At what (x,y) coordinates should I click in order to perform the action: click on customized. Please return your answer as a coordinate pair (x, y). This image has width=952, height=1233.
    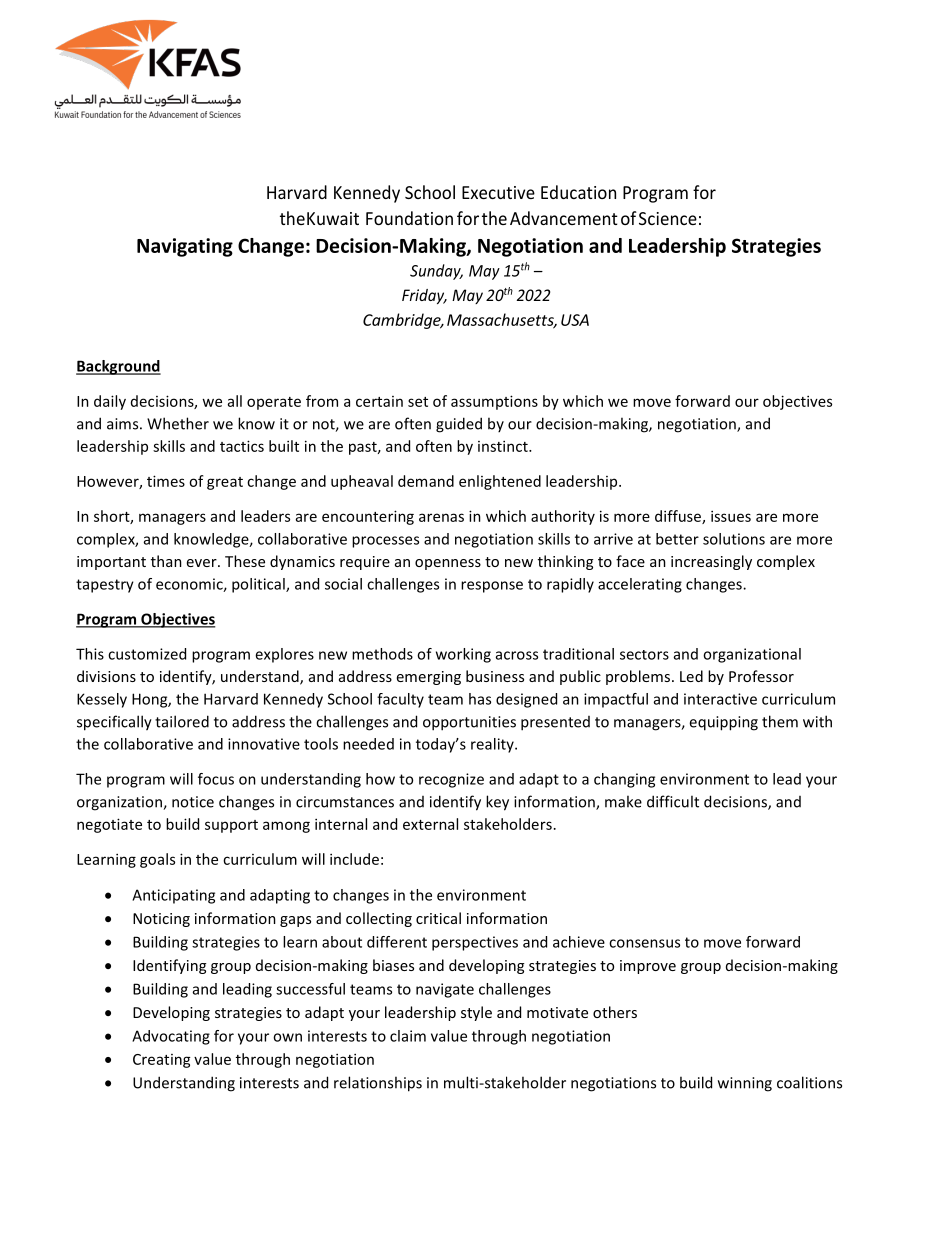
    Looking at the image, I should click on (147, 654).
